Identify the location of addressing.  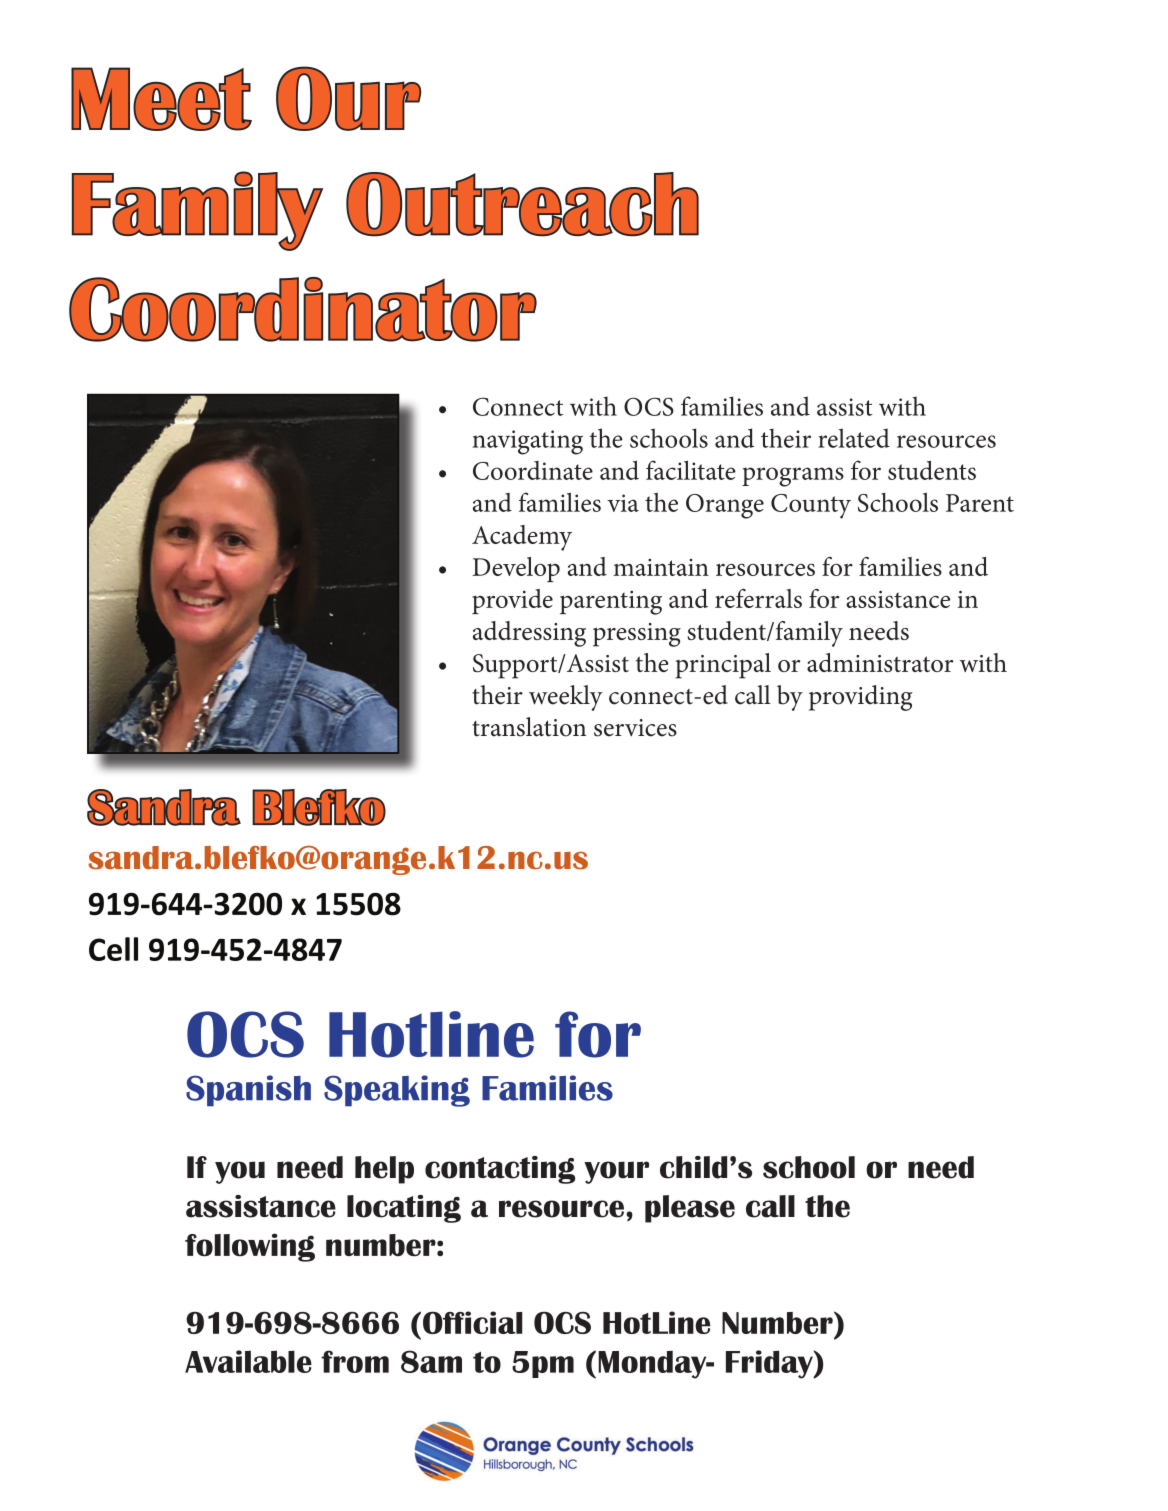
(529, 634).
